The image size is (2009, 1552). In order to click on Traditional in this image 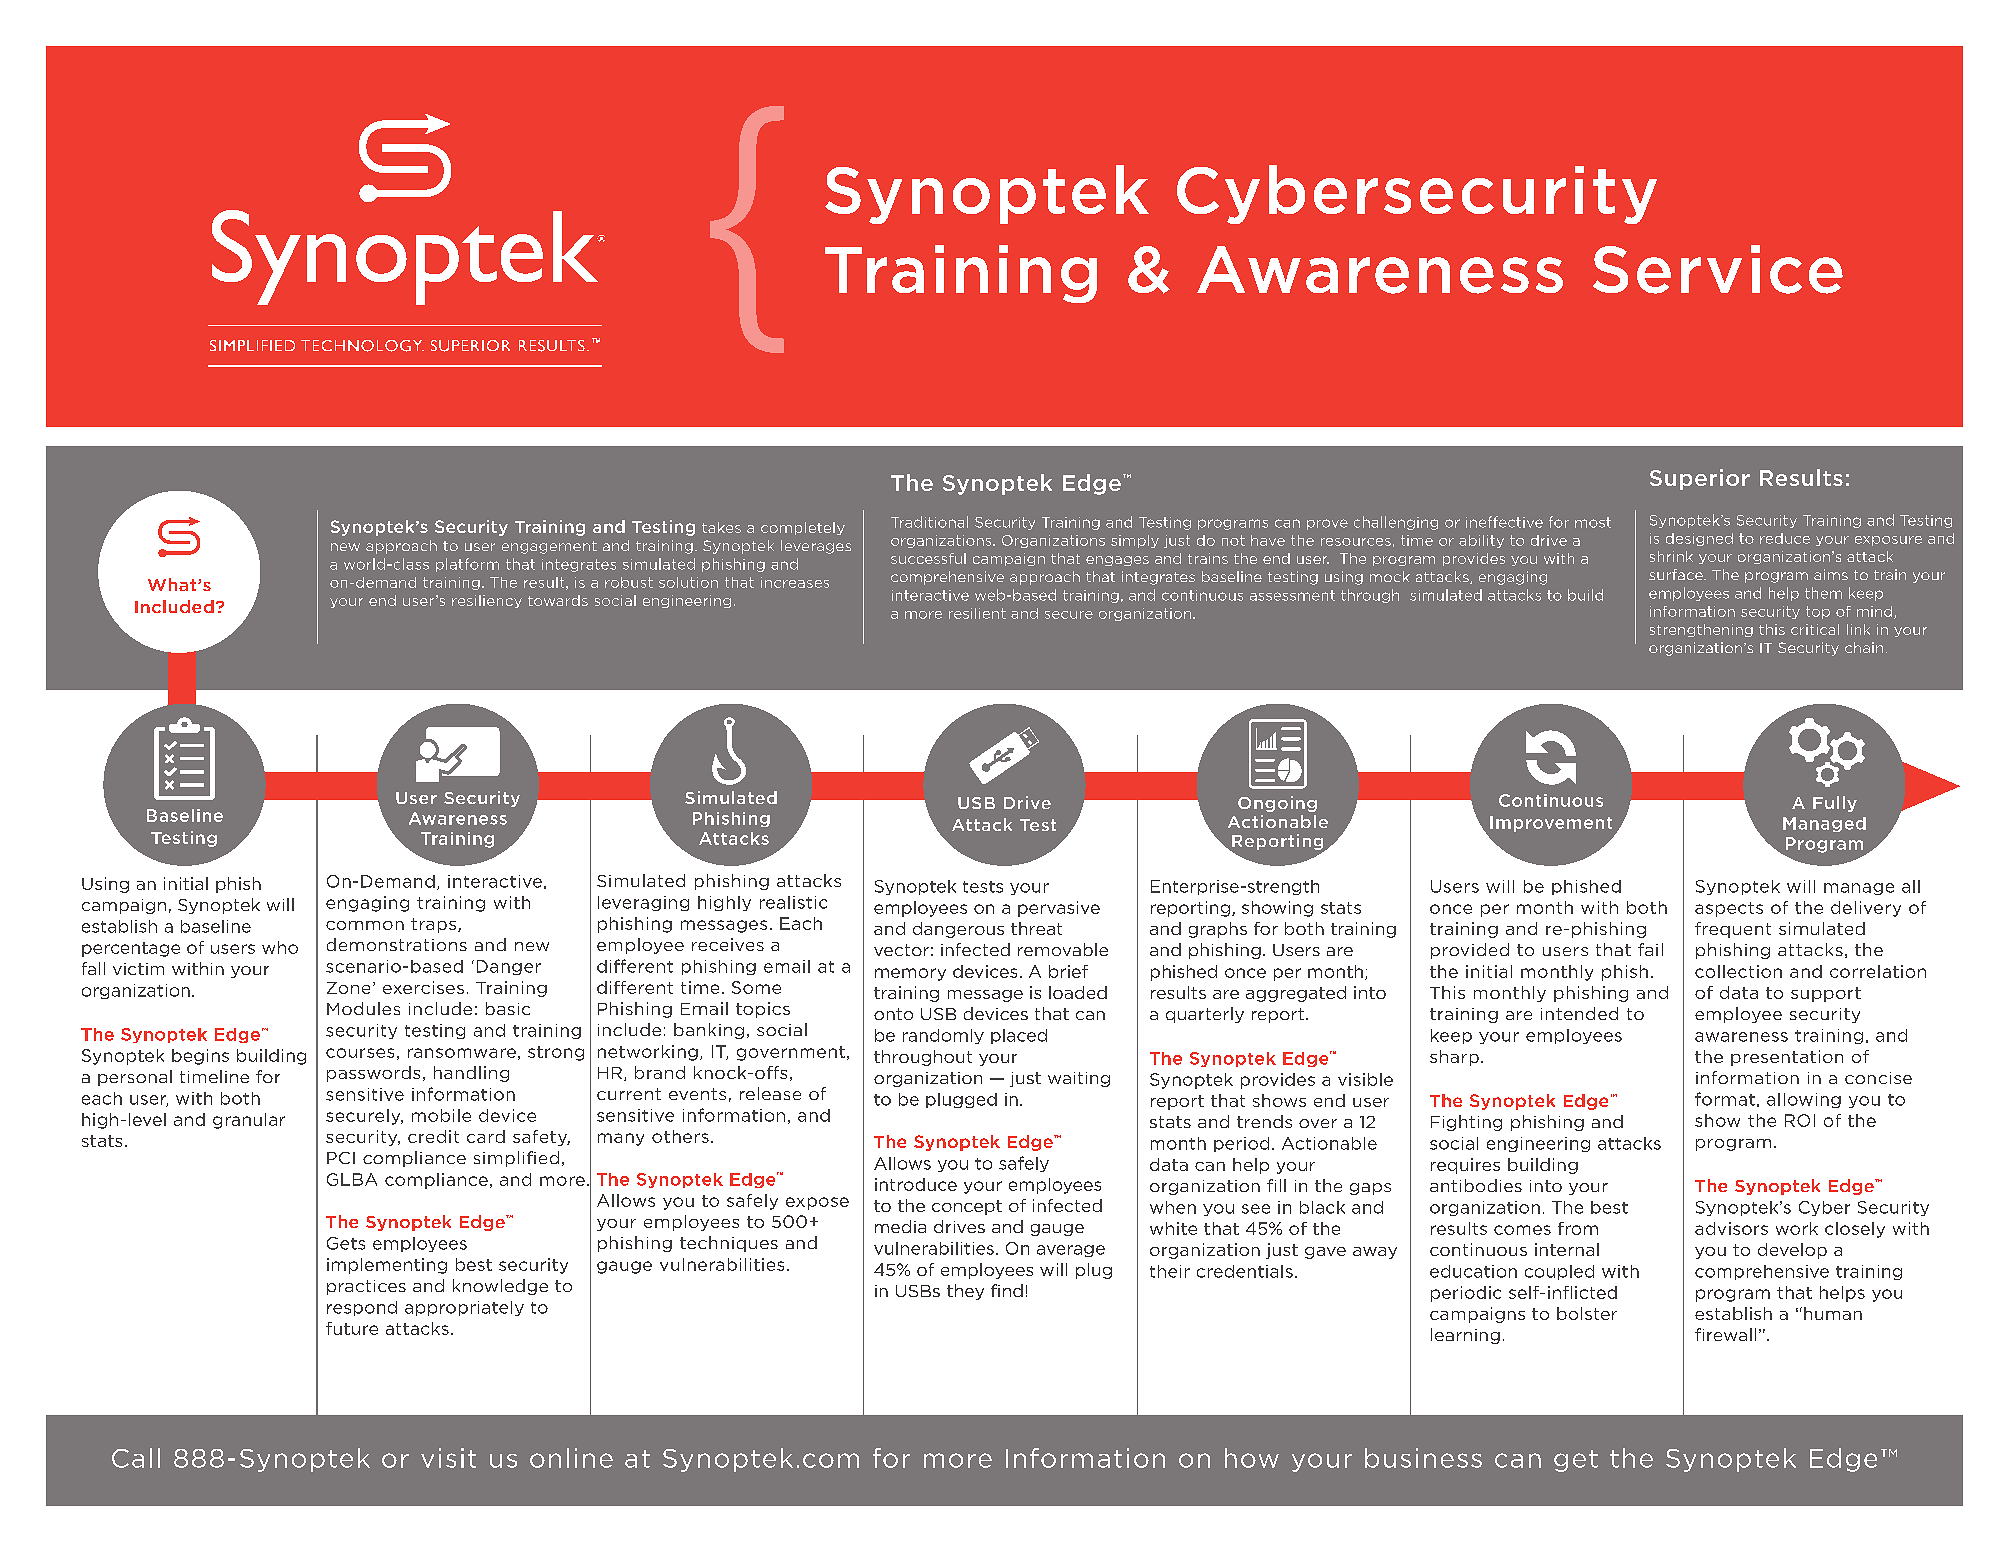, I will do `click(929, 522)`.
